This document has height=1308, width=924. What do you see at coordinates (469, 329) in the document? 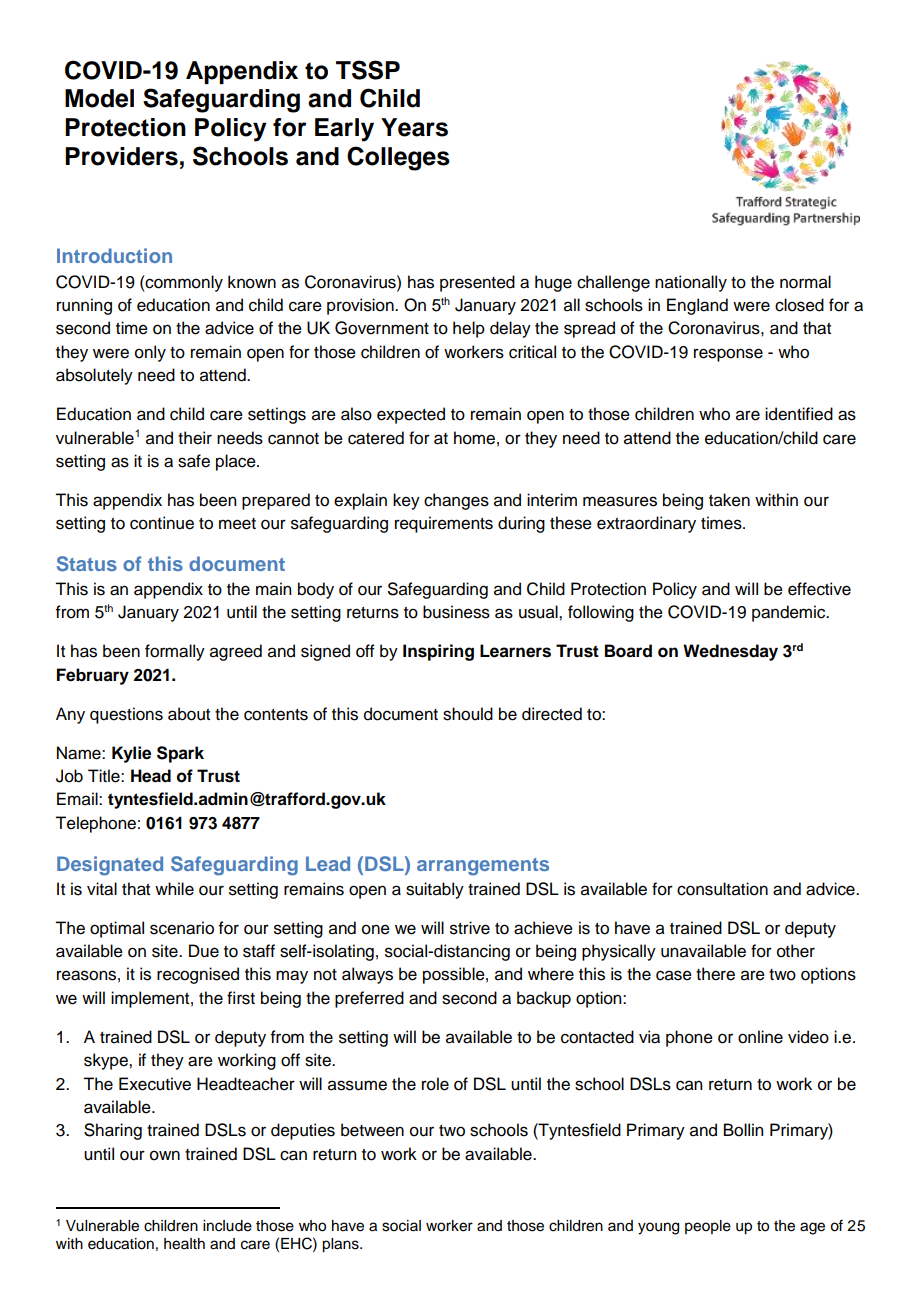
I see `help` at bounding box center [469, 329].
